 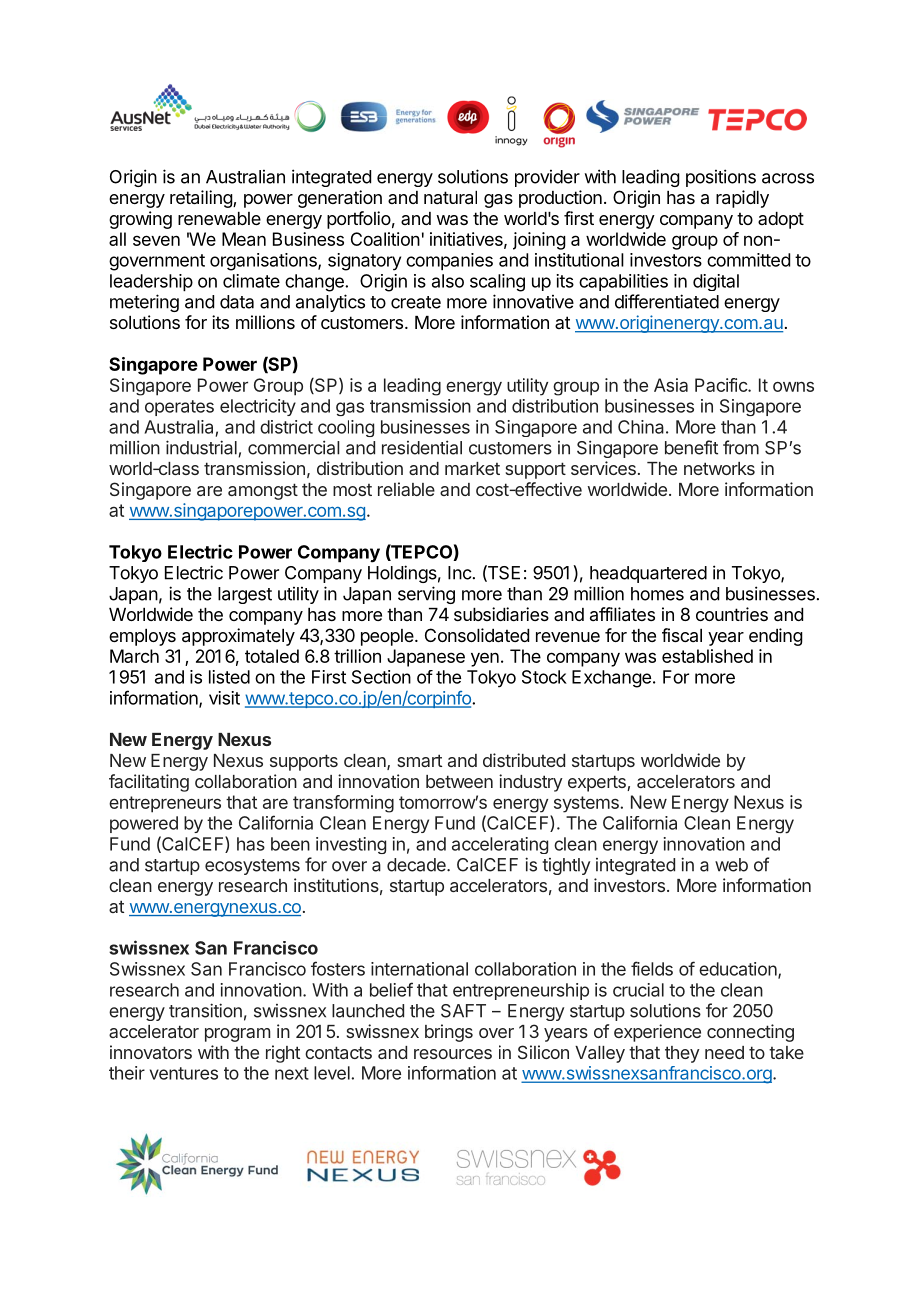 What do you see at coordinates (202, 199) in the screenshot?
I see `retailing` at bounding box center [202, 199].
